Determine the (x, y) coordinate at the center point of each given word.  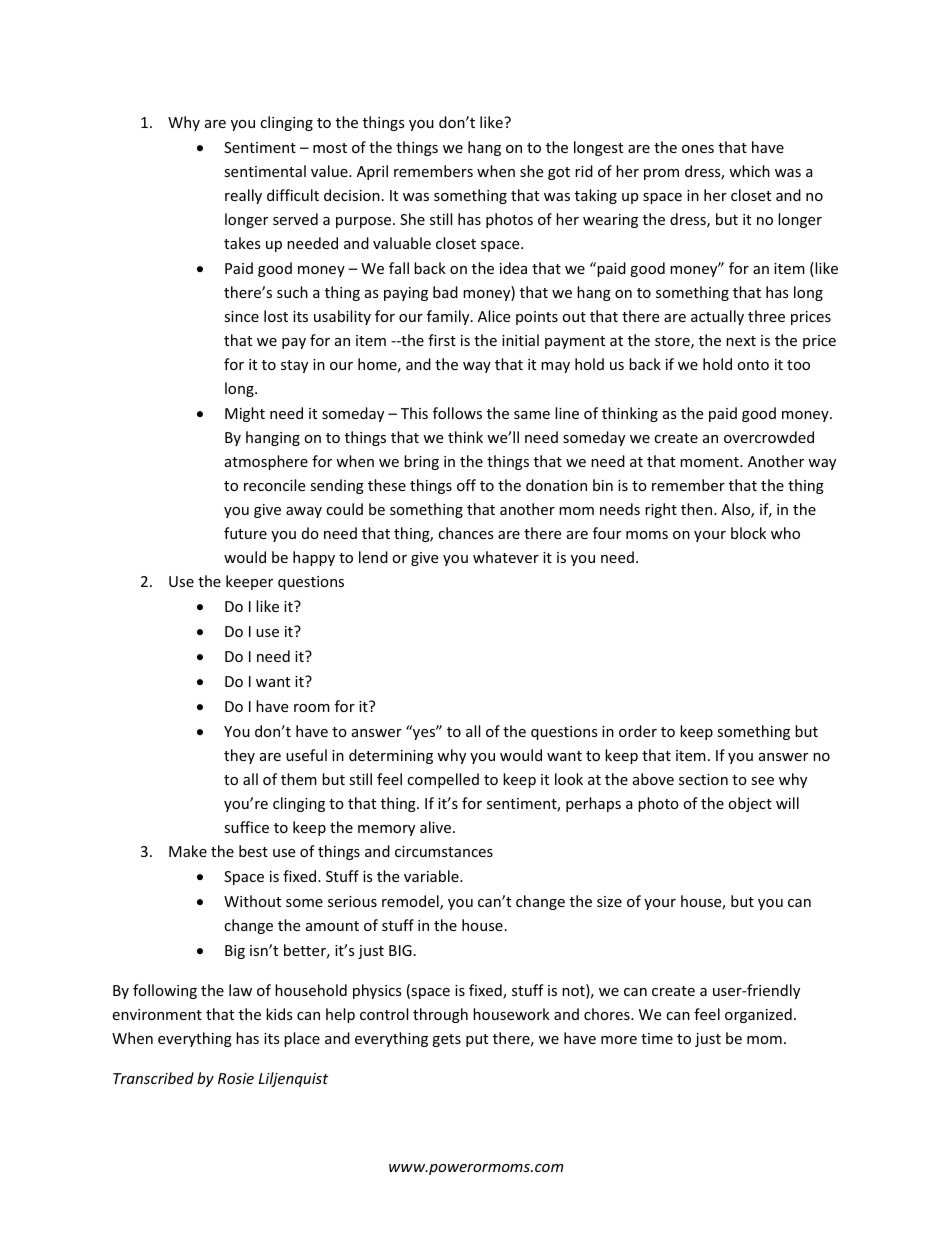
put (477, 1040)
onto (753, 365)
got (559, 173)
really (243, 196)
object (750, 804)
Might (245, 414)
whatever (506, 557)
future (245, 533)
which (749, 171)
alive (435, 827)
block (748, 533)
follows (457, 413)
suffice (246, 827)
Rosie (236, 1078)
